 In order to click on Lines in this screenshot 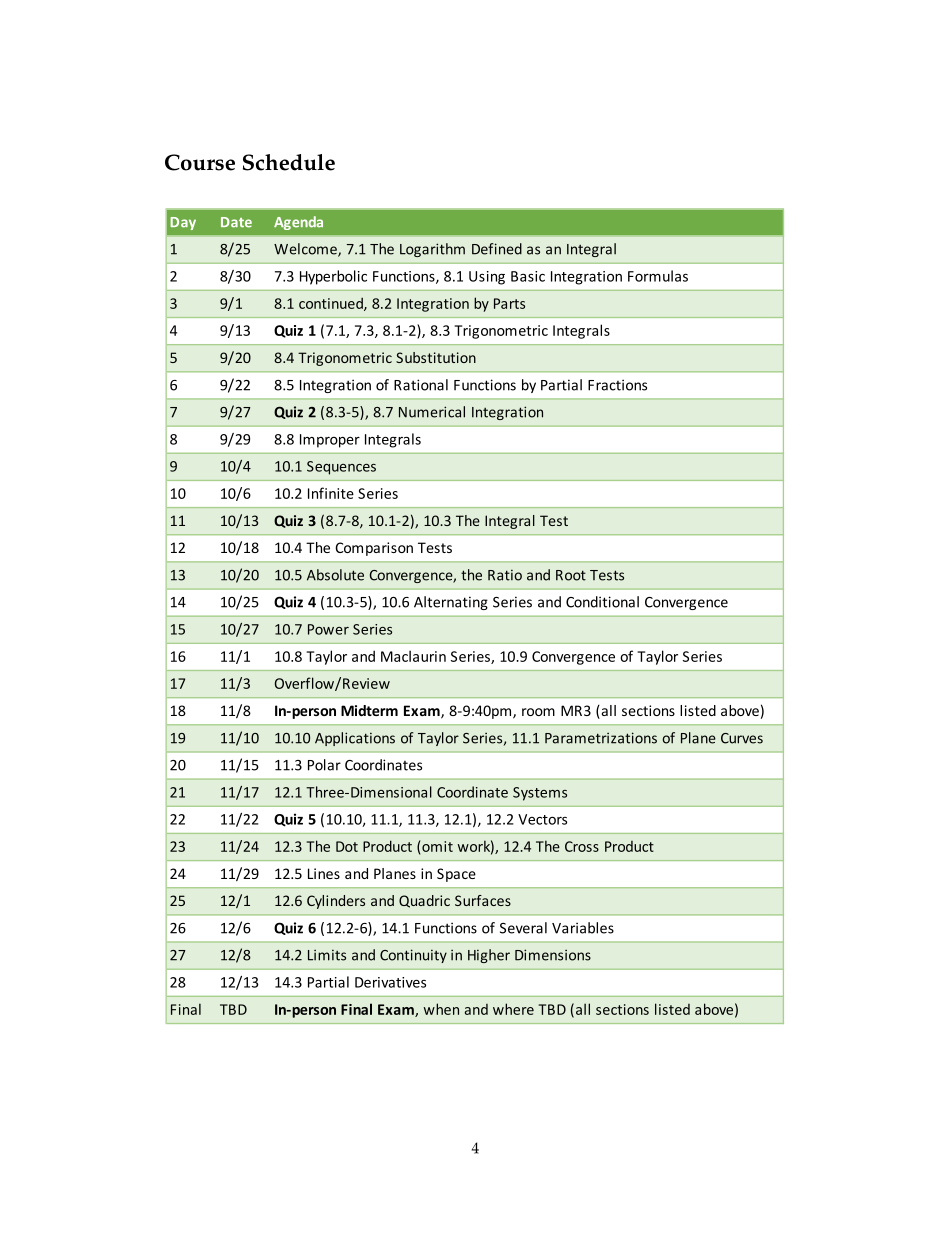, I will do `click(324, 873)`.
